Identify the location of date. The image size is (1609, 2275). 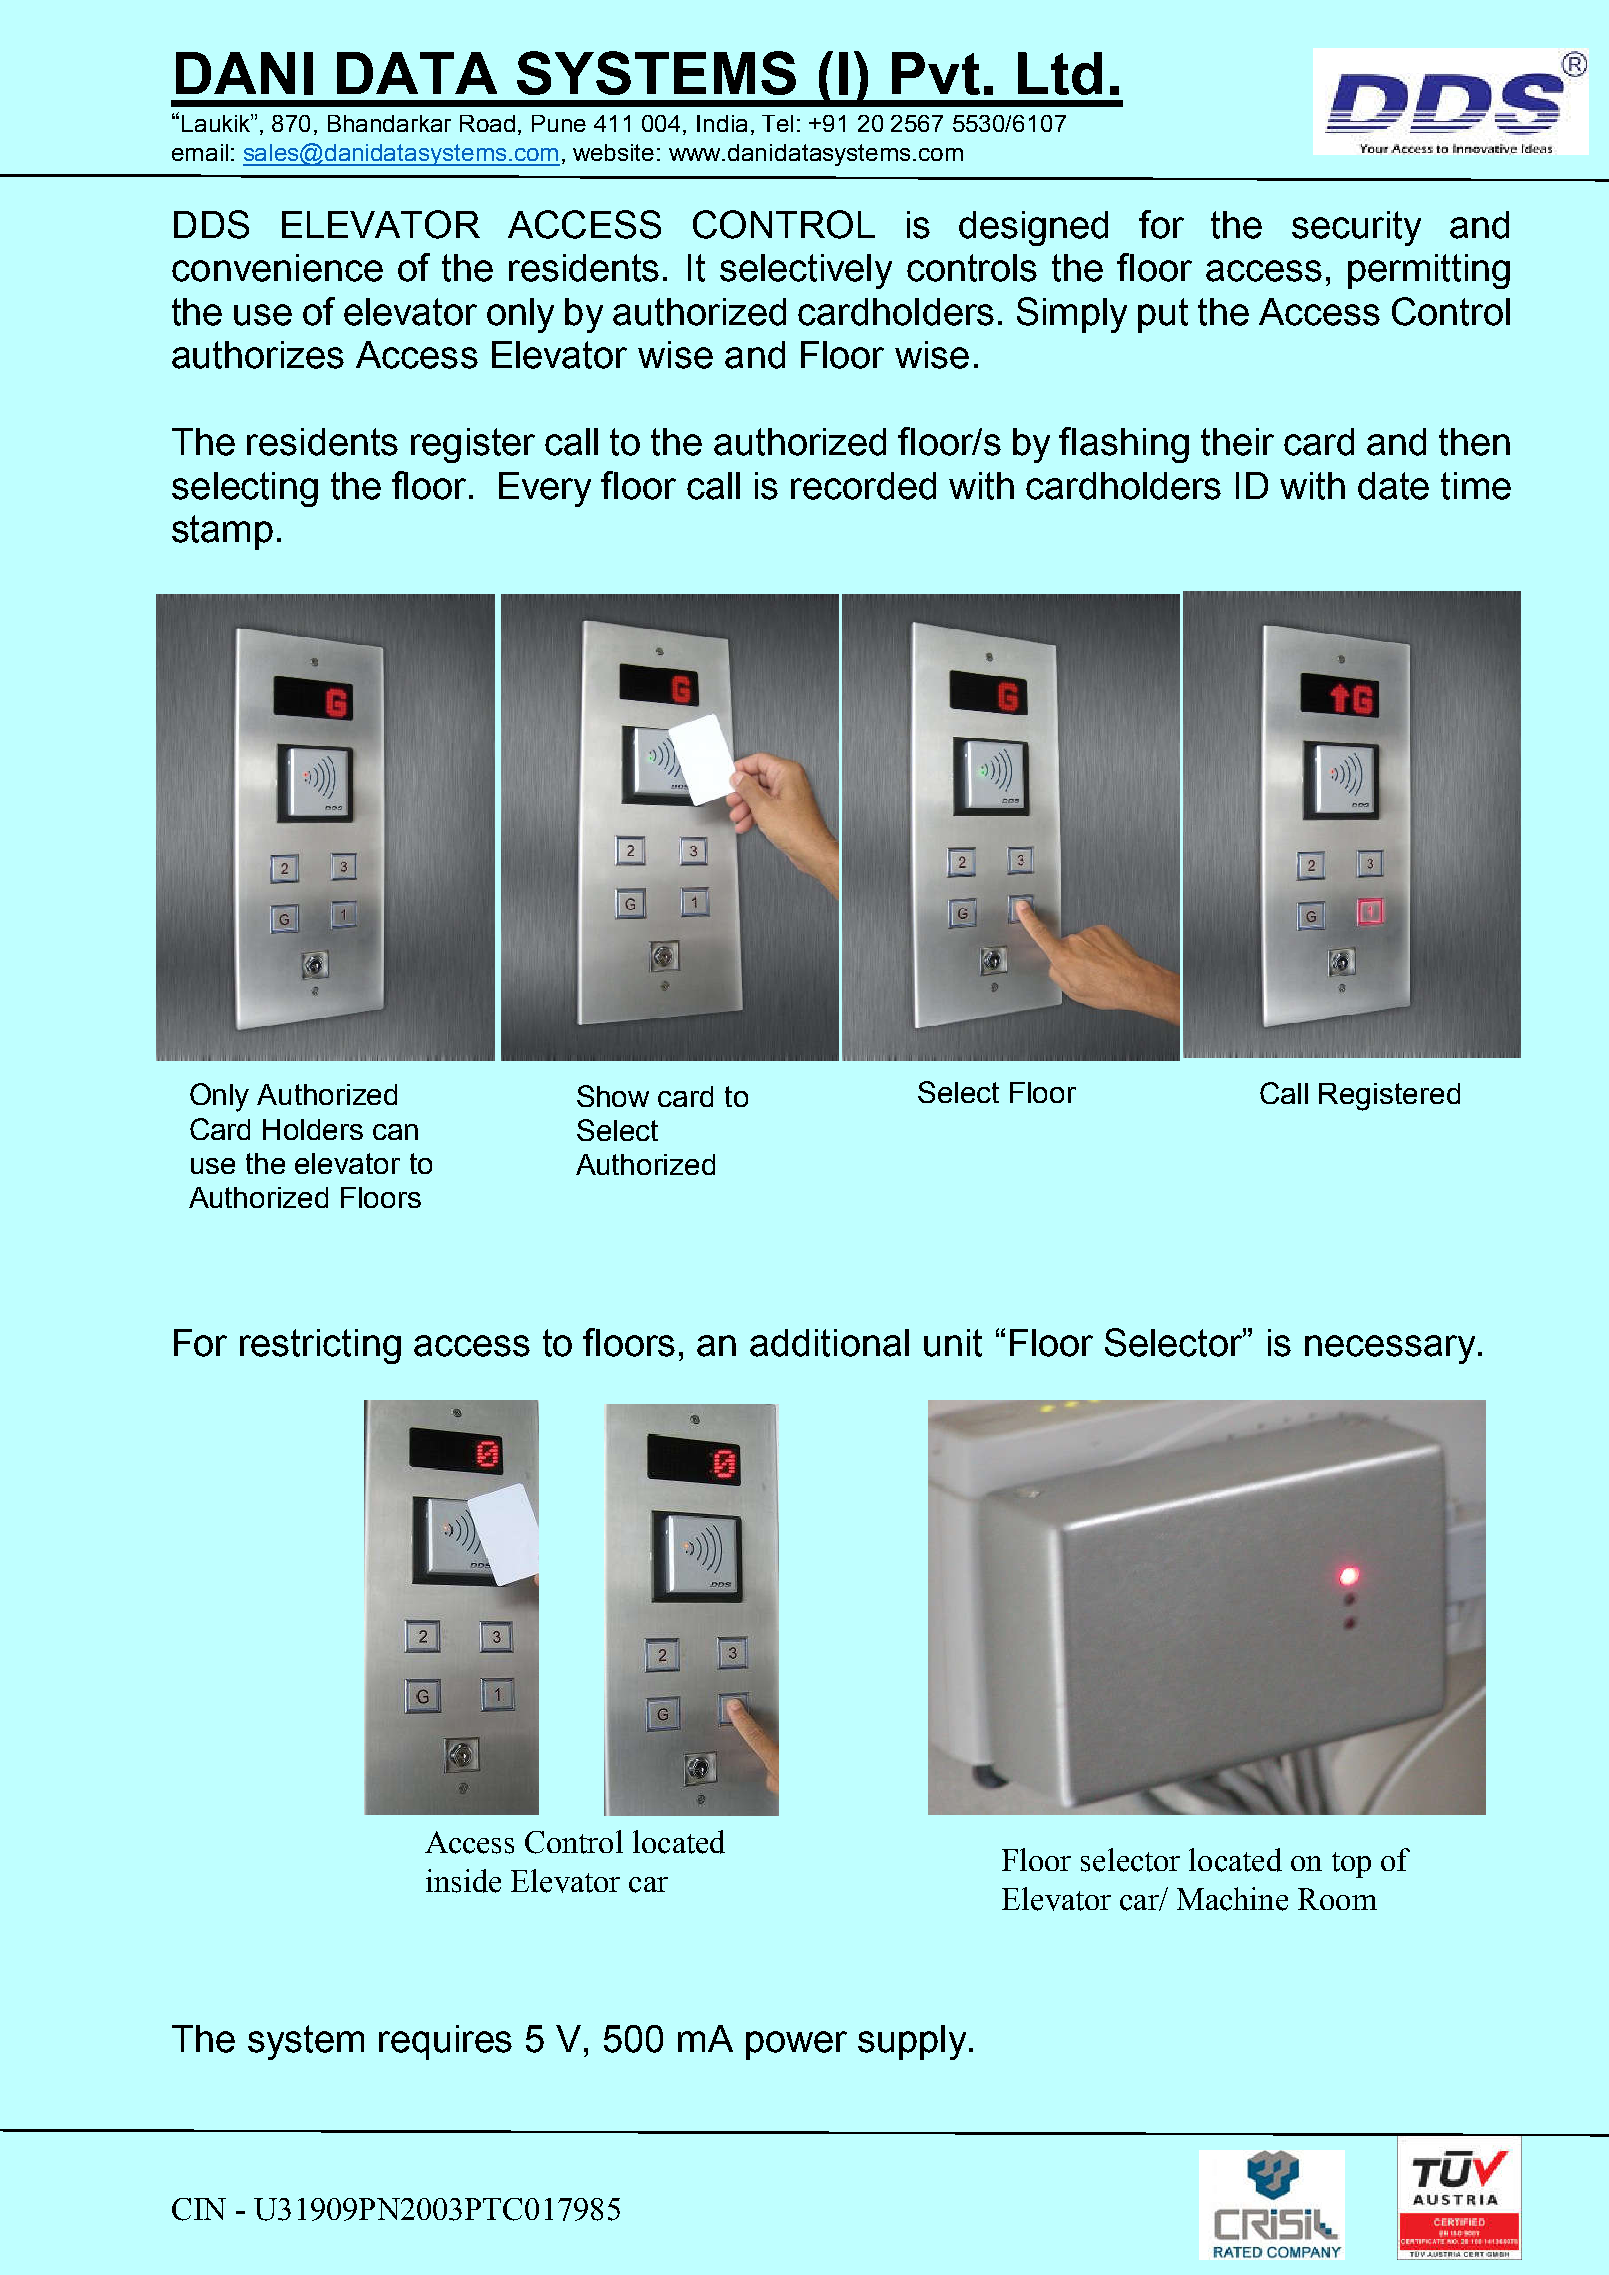
(1393, 486).
